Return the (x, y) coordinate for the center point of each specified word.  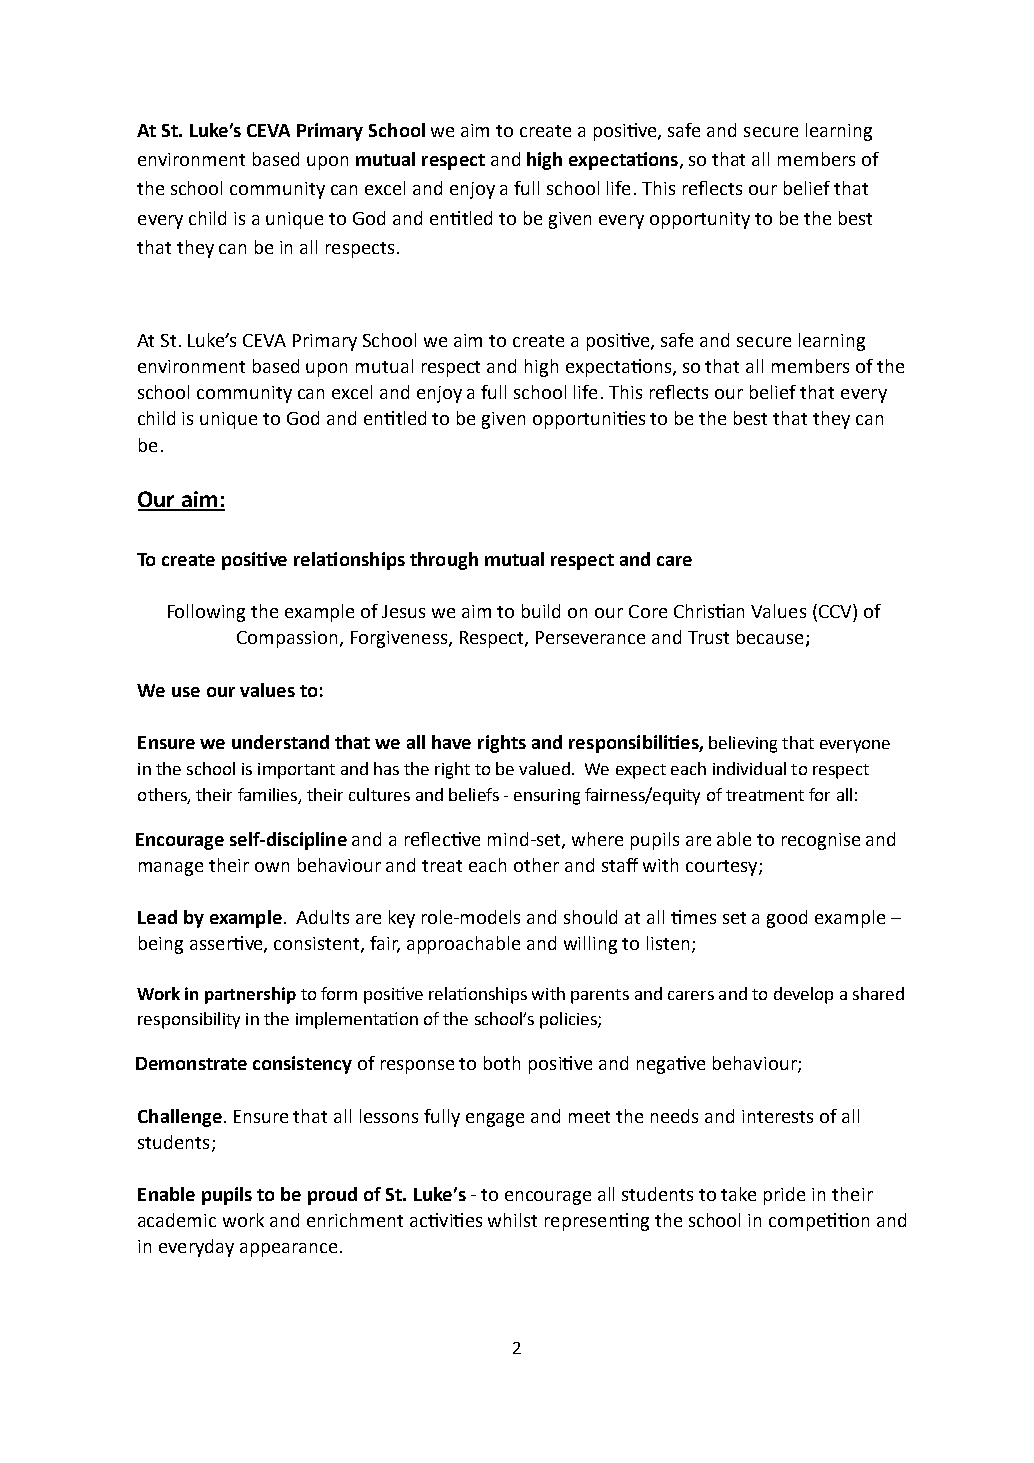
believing (743, 744)
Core (648, 611)
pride (784, 1196)
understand (280, 742)
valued (544, 768)
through (444, 561)
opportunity (700, 220)
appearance (288, 1250)
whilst (512, 1220)
